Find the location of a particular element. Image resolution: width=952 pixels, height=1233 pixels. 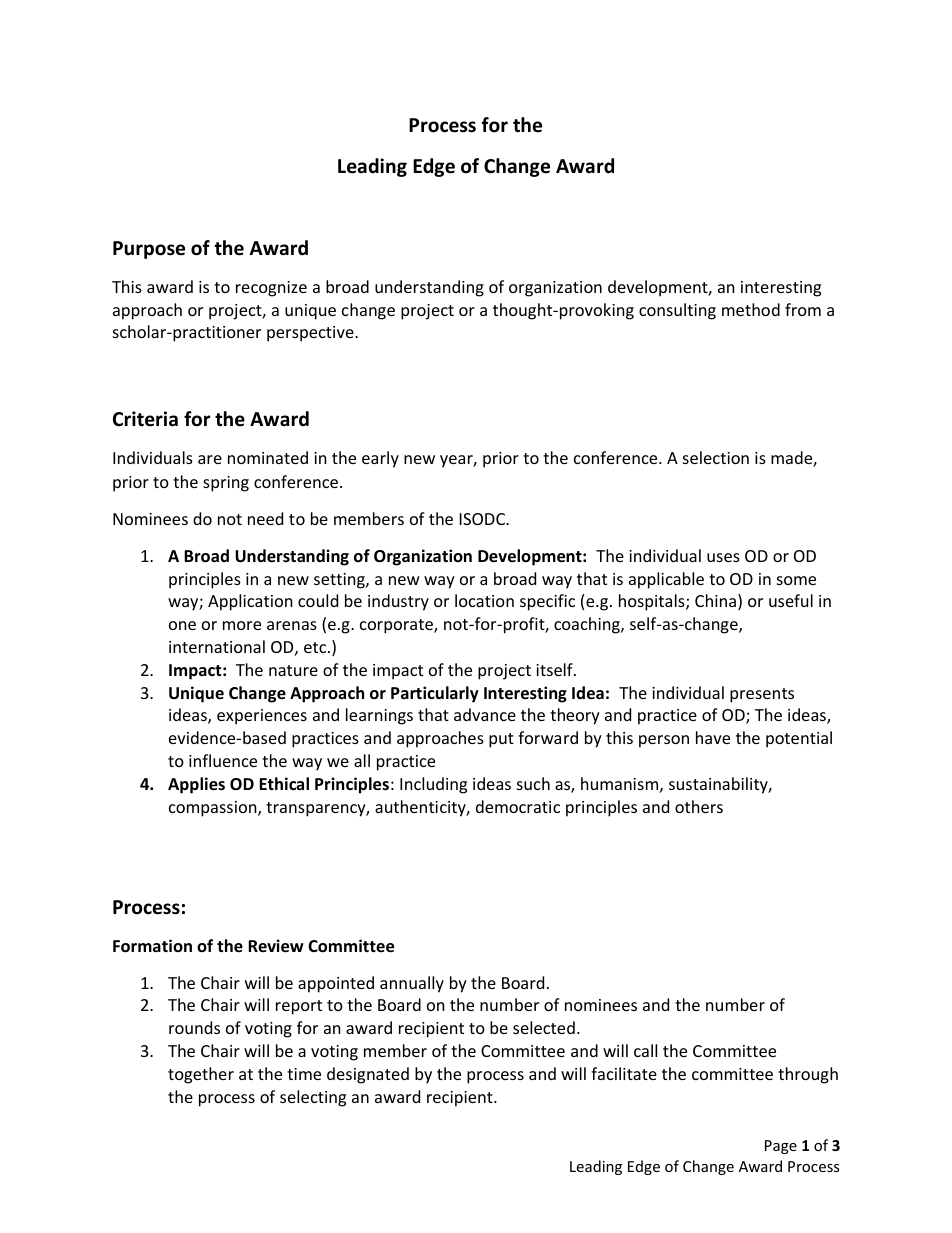

method is located at coordinates (751, 309).
